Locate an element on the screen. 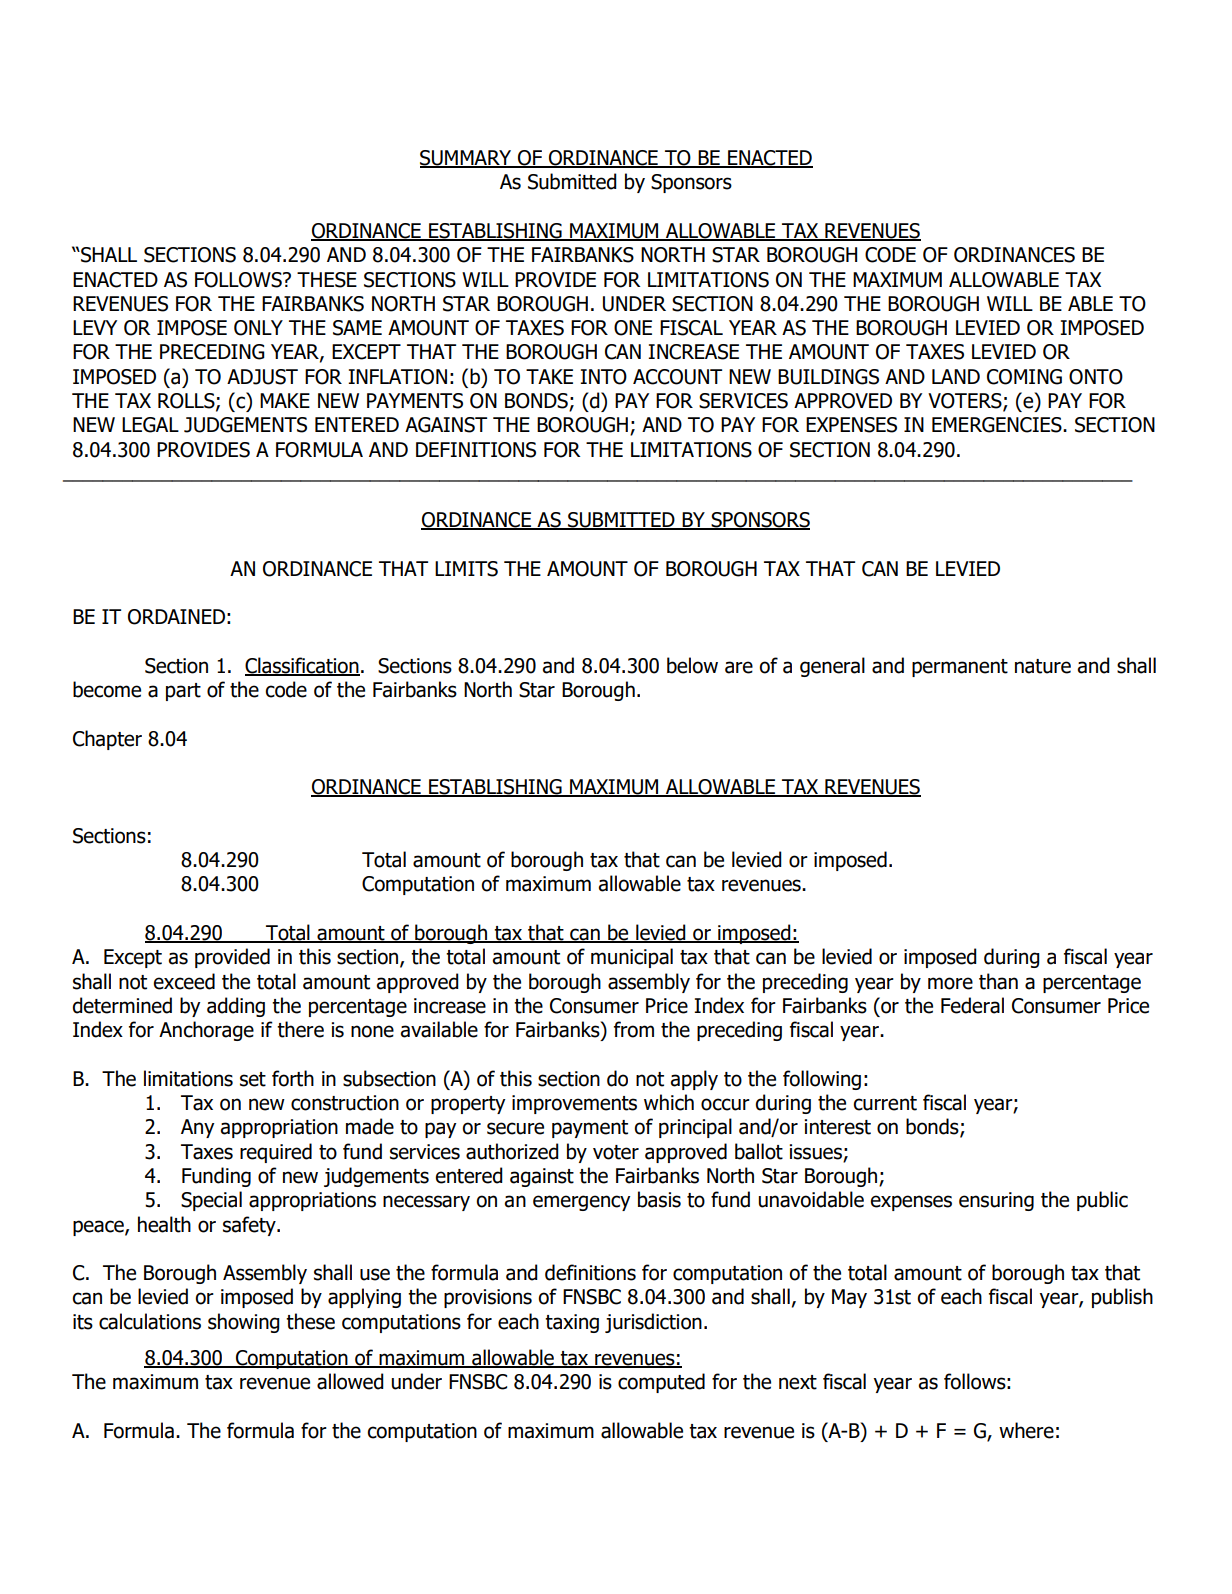 The image size is (1232, 1594). ONLY is located at coordinates (258, 328).
